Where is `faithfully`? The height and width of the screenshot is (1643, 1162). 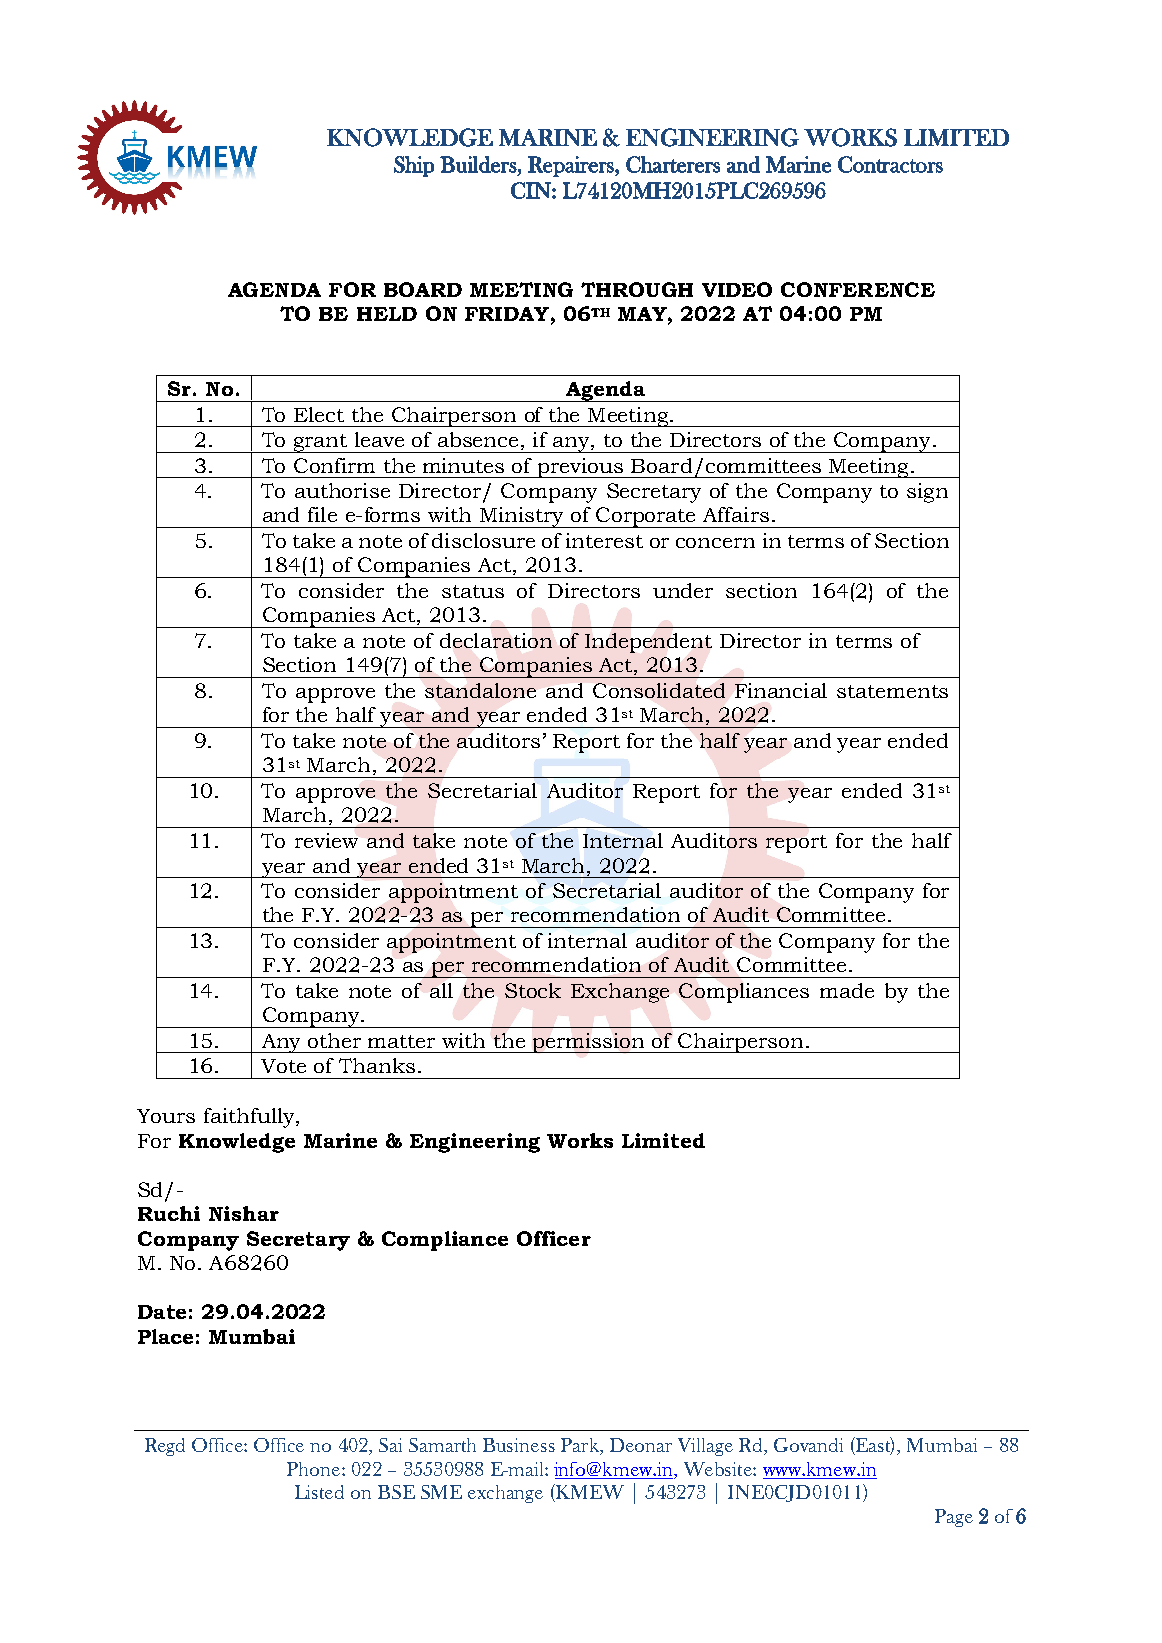 faithfully is located at coordinates (250, 1118).
